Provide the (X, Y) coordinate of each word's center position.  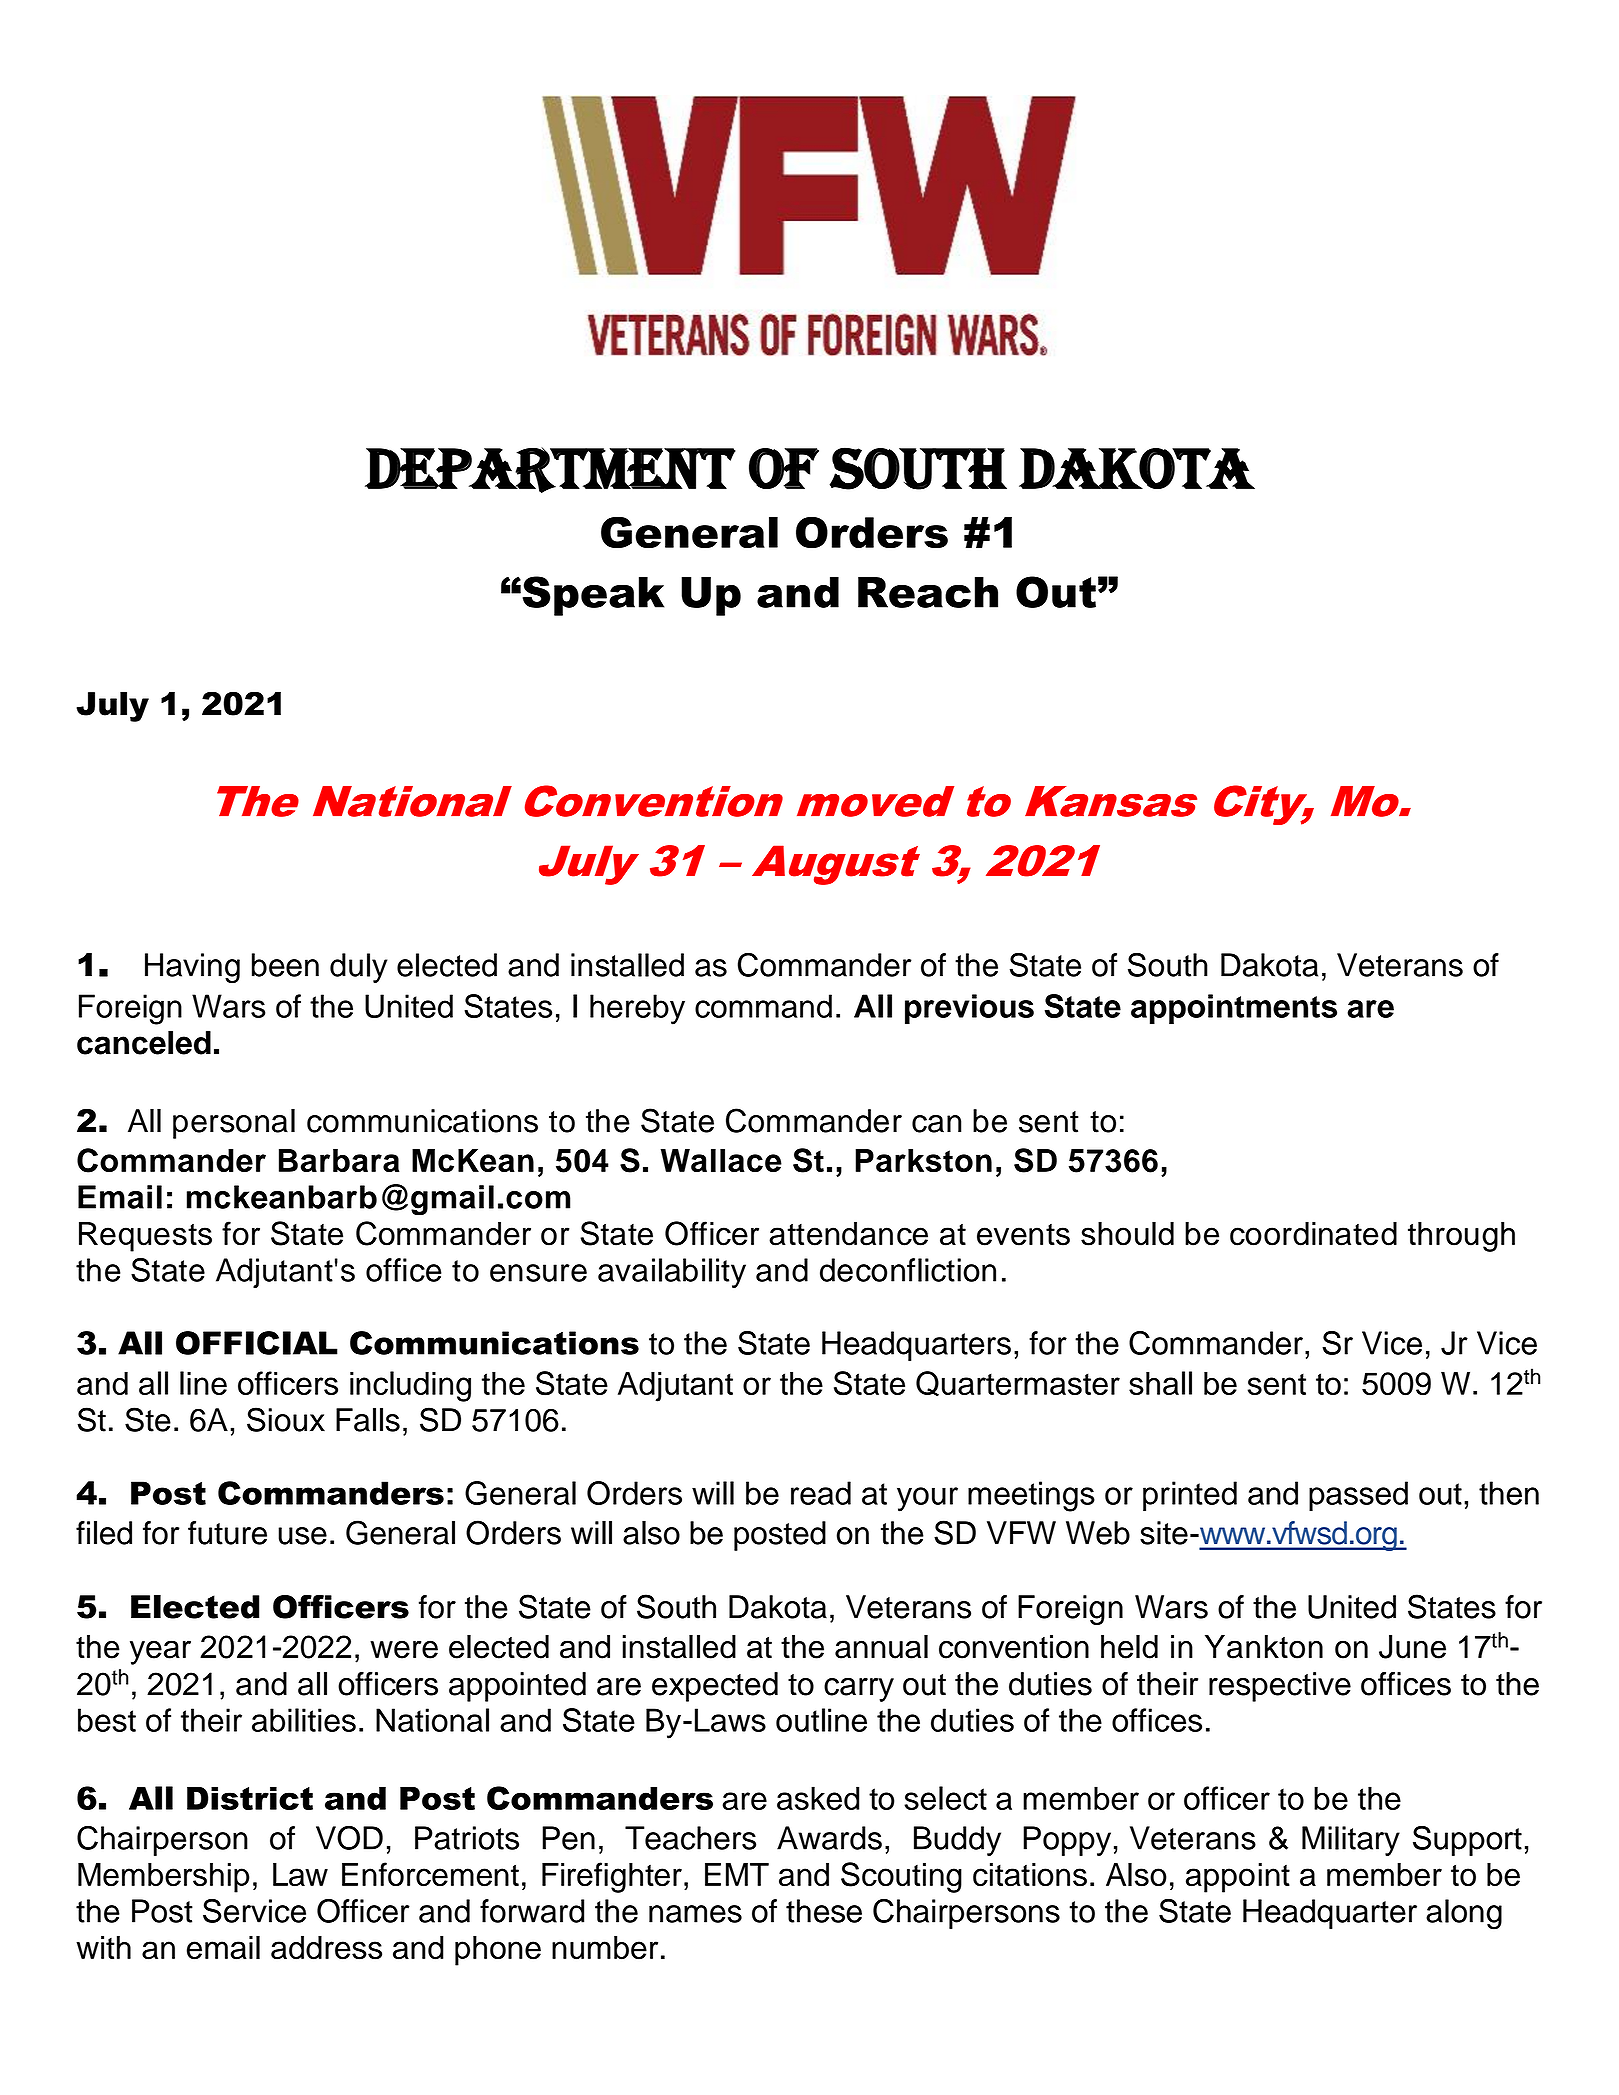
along (1464, 1914)
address (326, 1948)
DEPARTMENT (550, 470)
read (821, 1493)
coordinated (1313, 1234)
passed (1358, 1496)
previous (969, 1009)
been (285, 965)
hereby (637, 1009)
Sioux (286, 1419)
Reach (928, 592)
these (824, 1911)
